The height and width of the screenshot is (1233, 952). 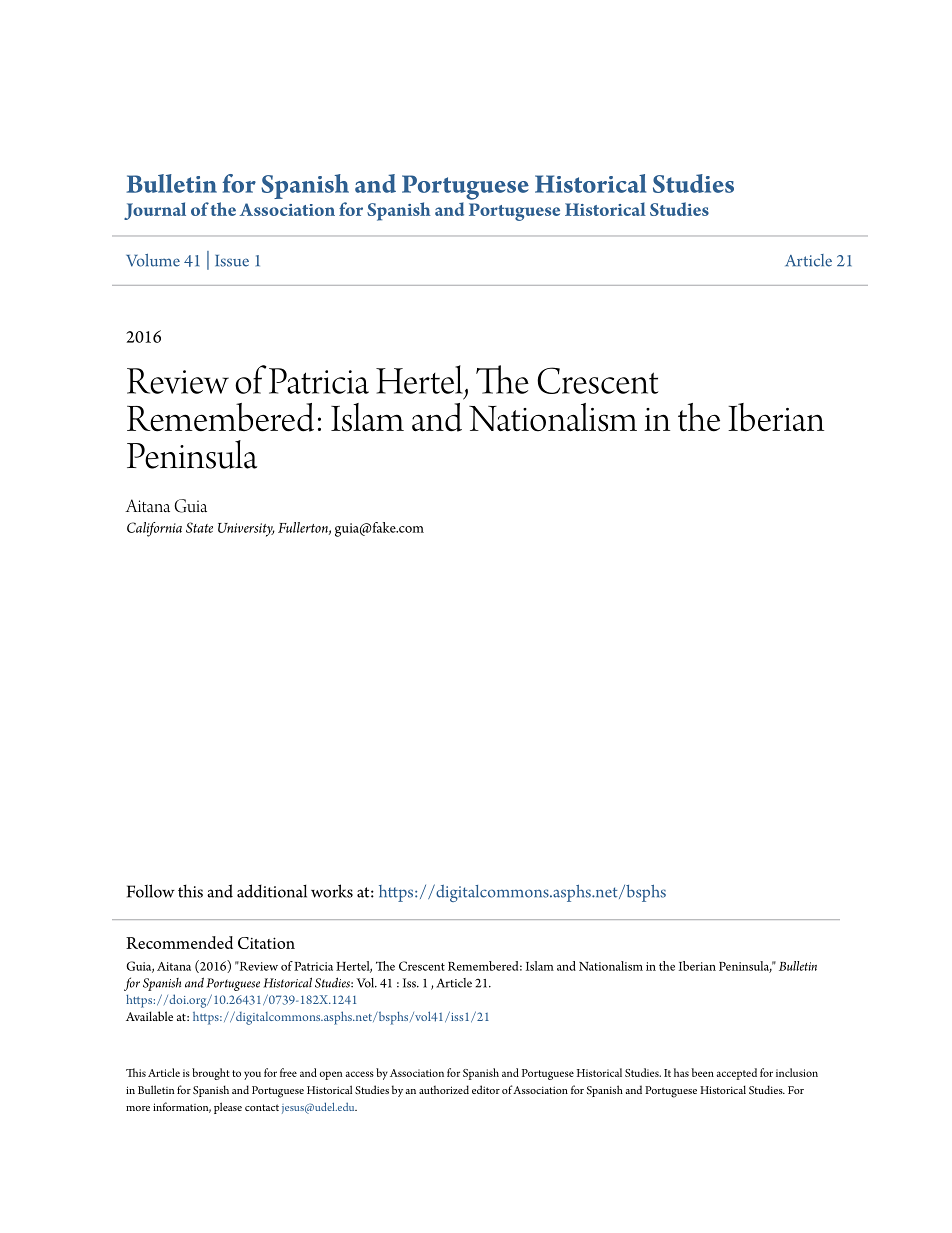 I want to click on California, so click(x=154, y=529).
